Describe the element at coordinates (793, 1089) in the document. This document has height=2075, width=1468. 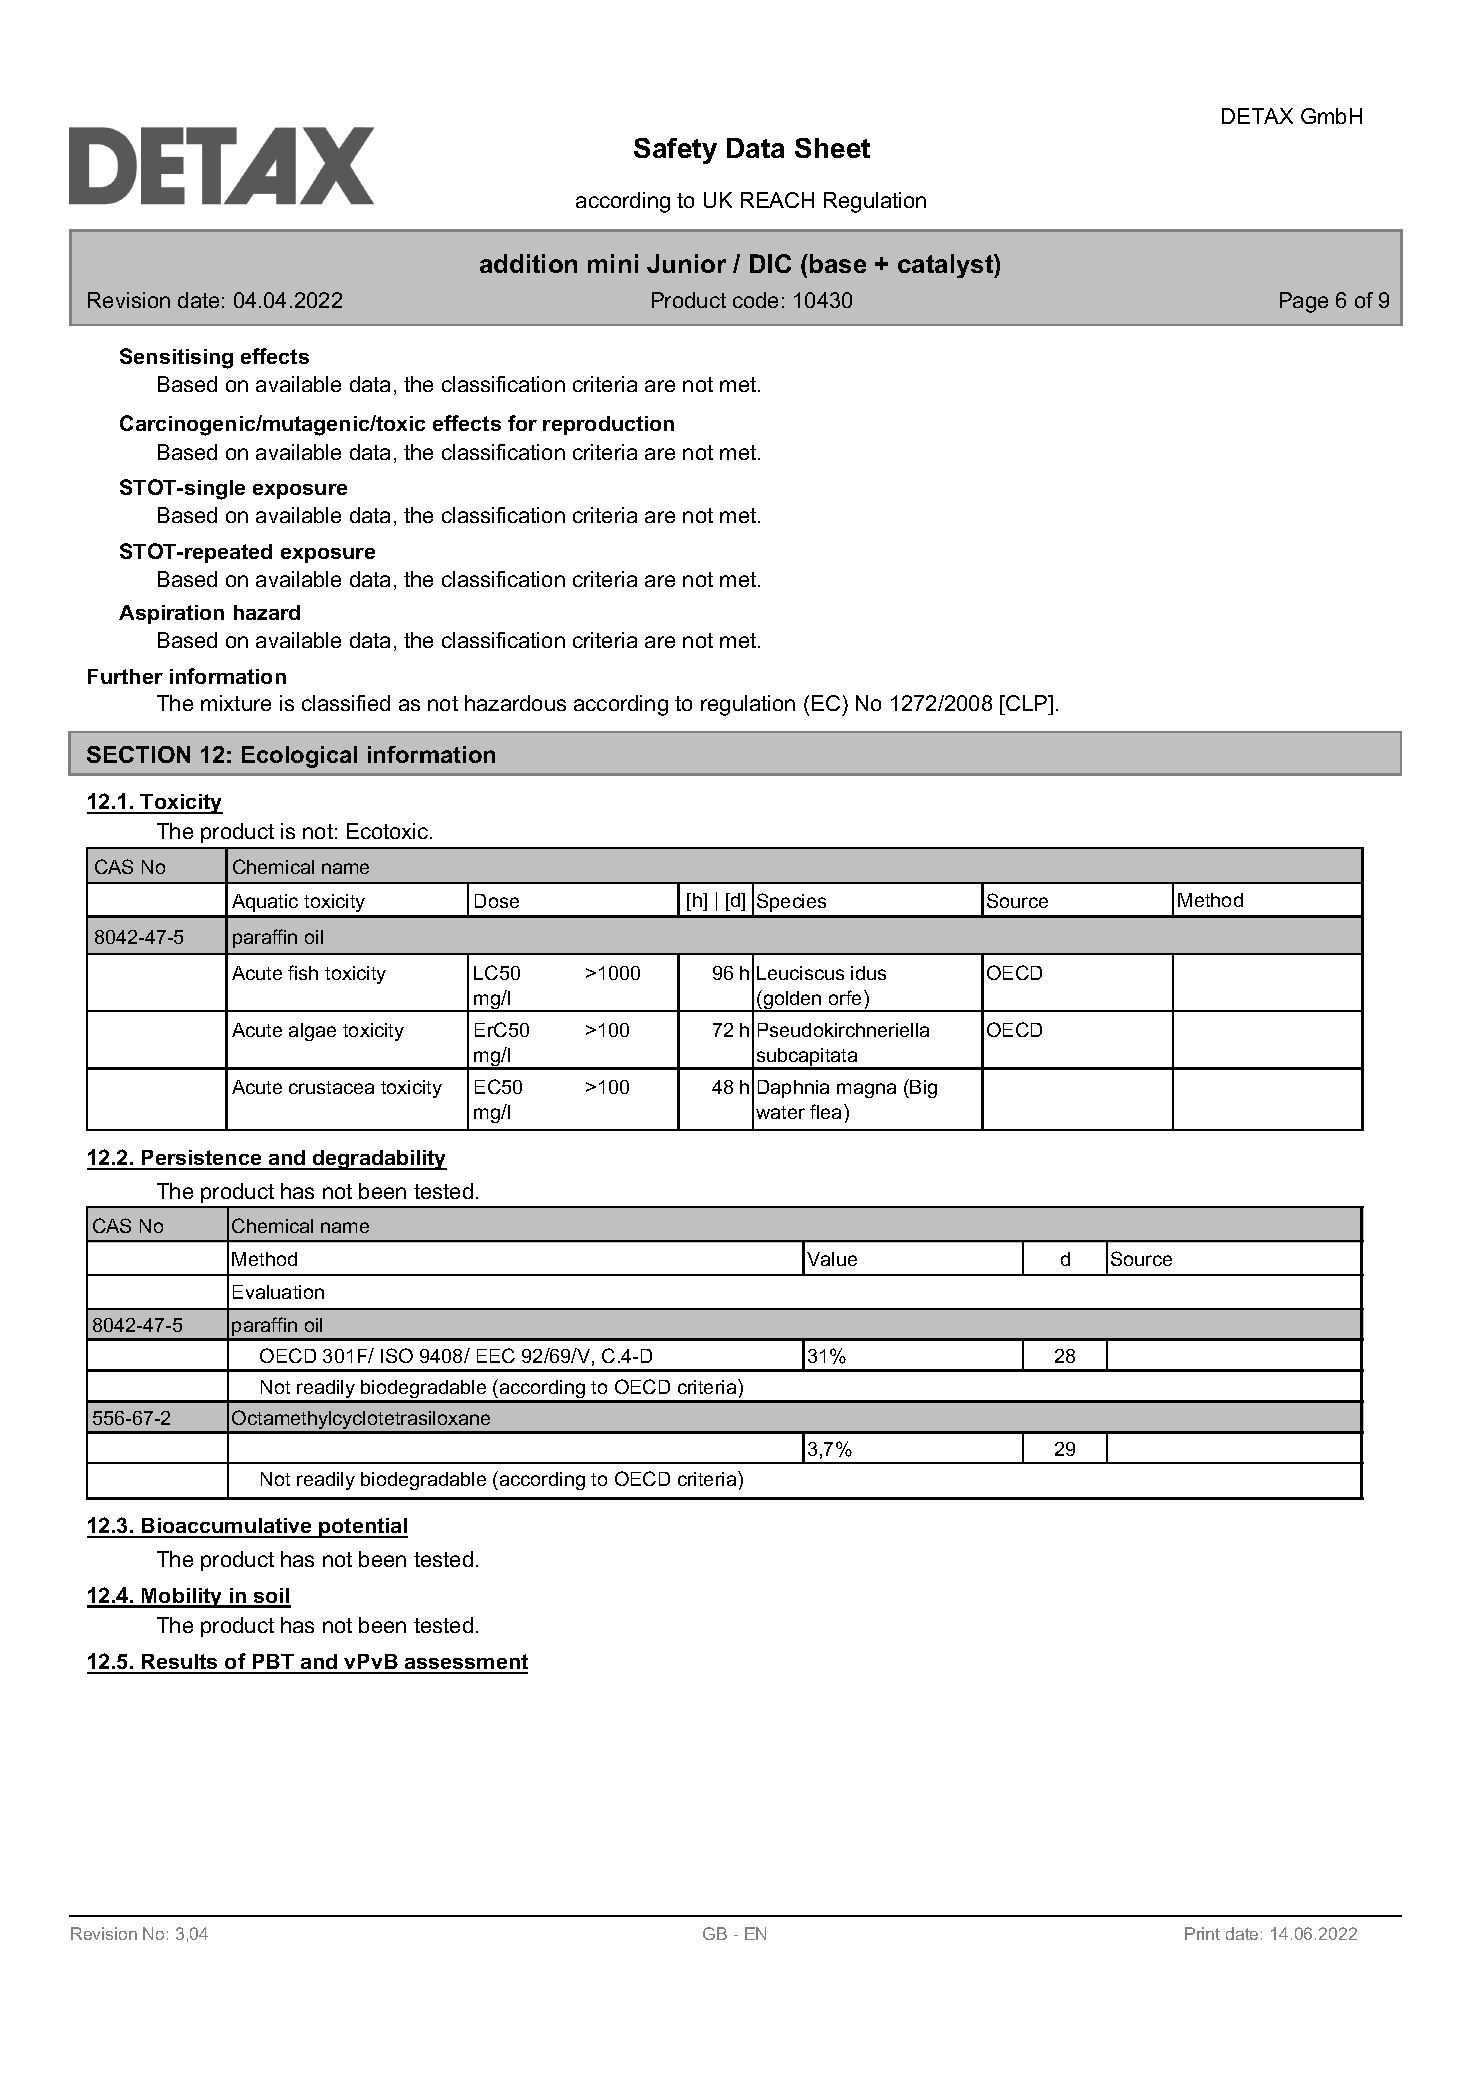
I see `Daphnia` at that location.
